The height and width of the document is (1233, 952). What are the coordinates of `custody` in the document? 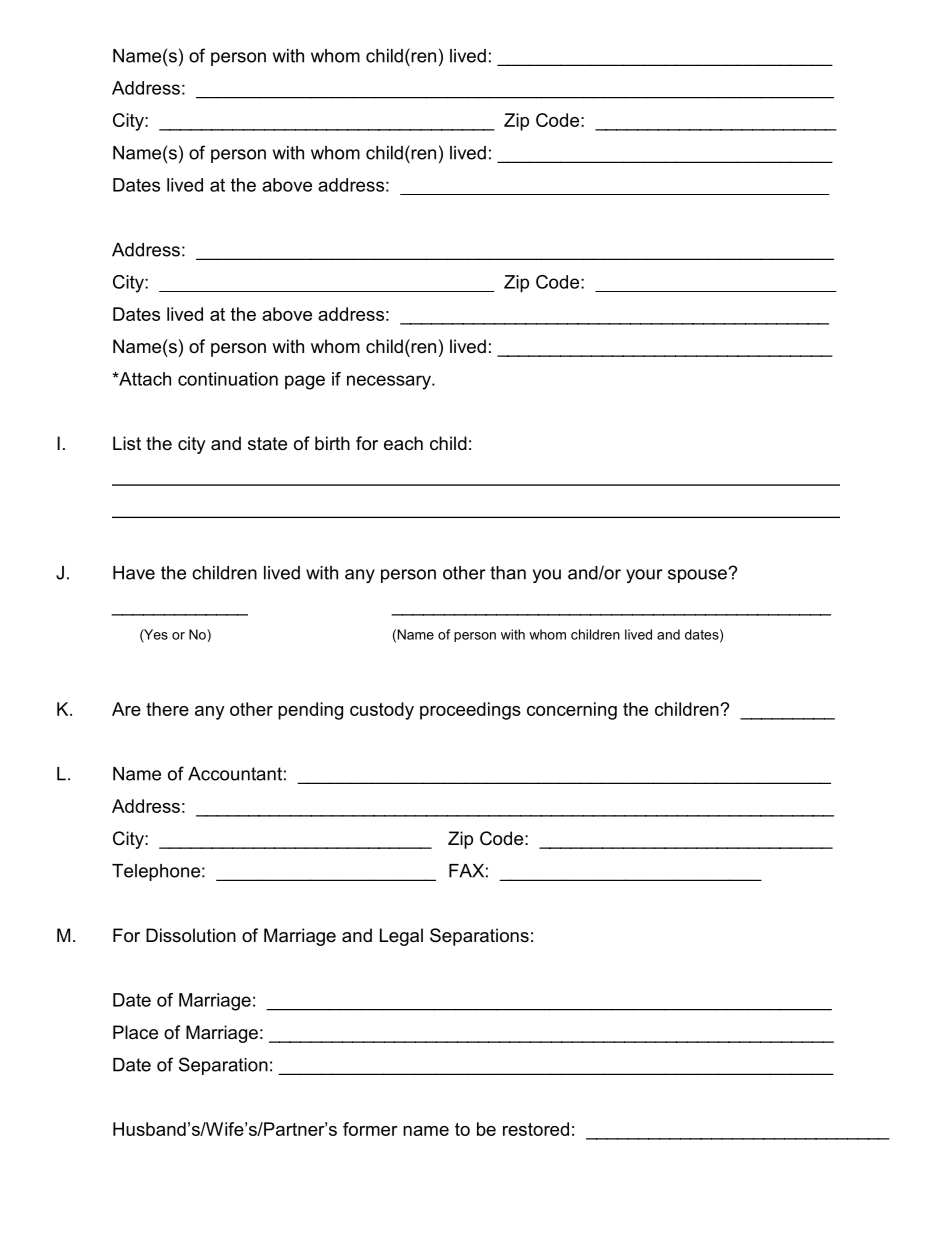 It's located at (382, 711).
